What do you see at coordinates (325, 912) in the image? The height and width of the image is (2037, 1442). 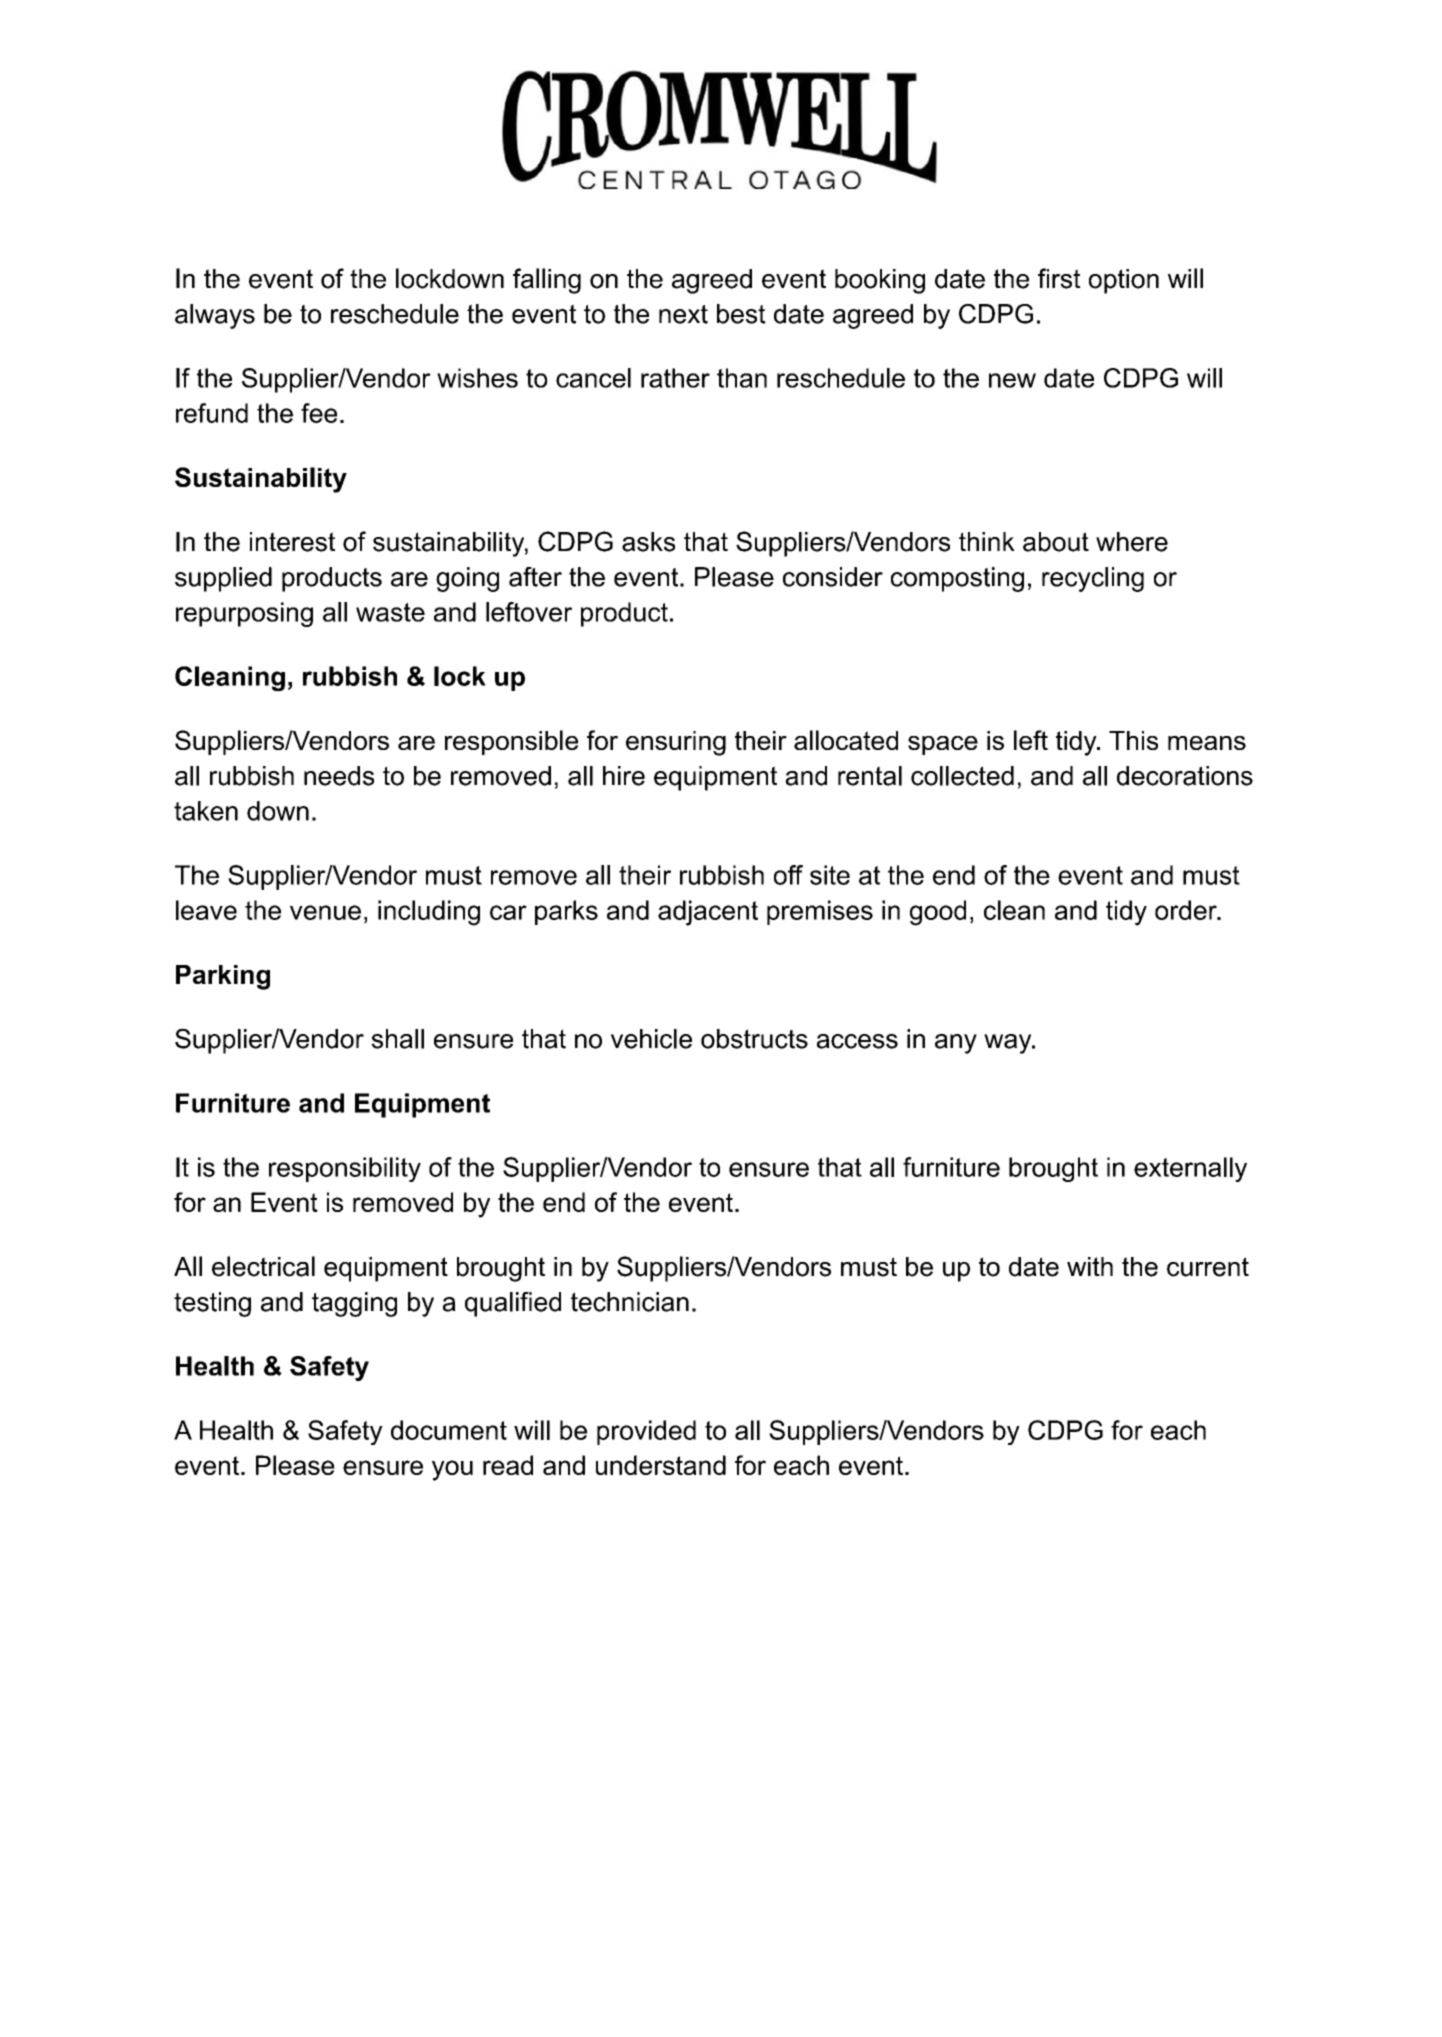 I see `venue` at bounding box center [325, 912].
